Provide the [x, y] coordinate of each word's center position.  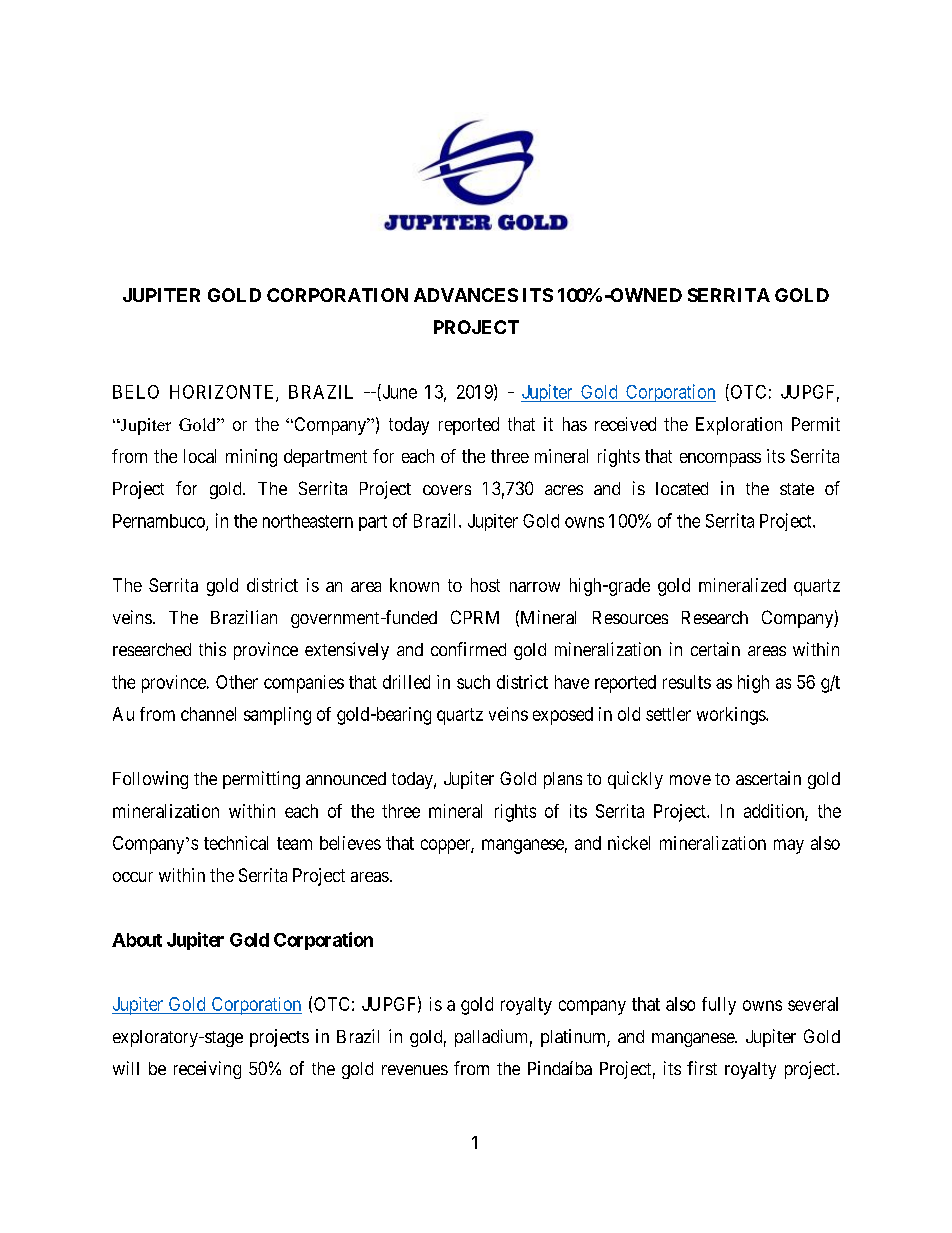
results [687, 682]
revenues [415, 1070]
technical [236, 843]
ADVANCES [466, 295]
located [682, 488]
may [789, 846]
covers [447, 490]
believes [350, 843]
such [473, 682]
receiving [207, 1070]
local [200, 456]
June [398, 392]
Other [237, 682]
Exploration [739, 426]
